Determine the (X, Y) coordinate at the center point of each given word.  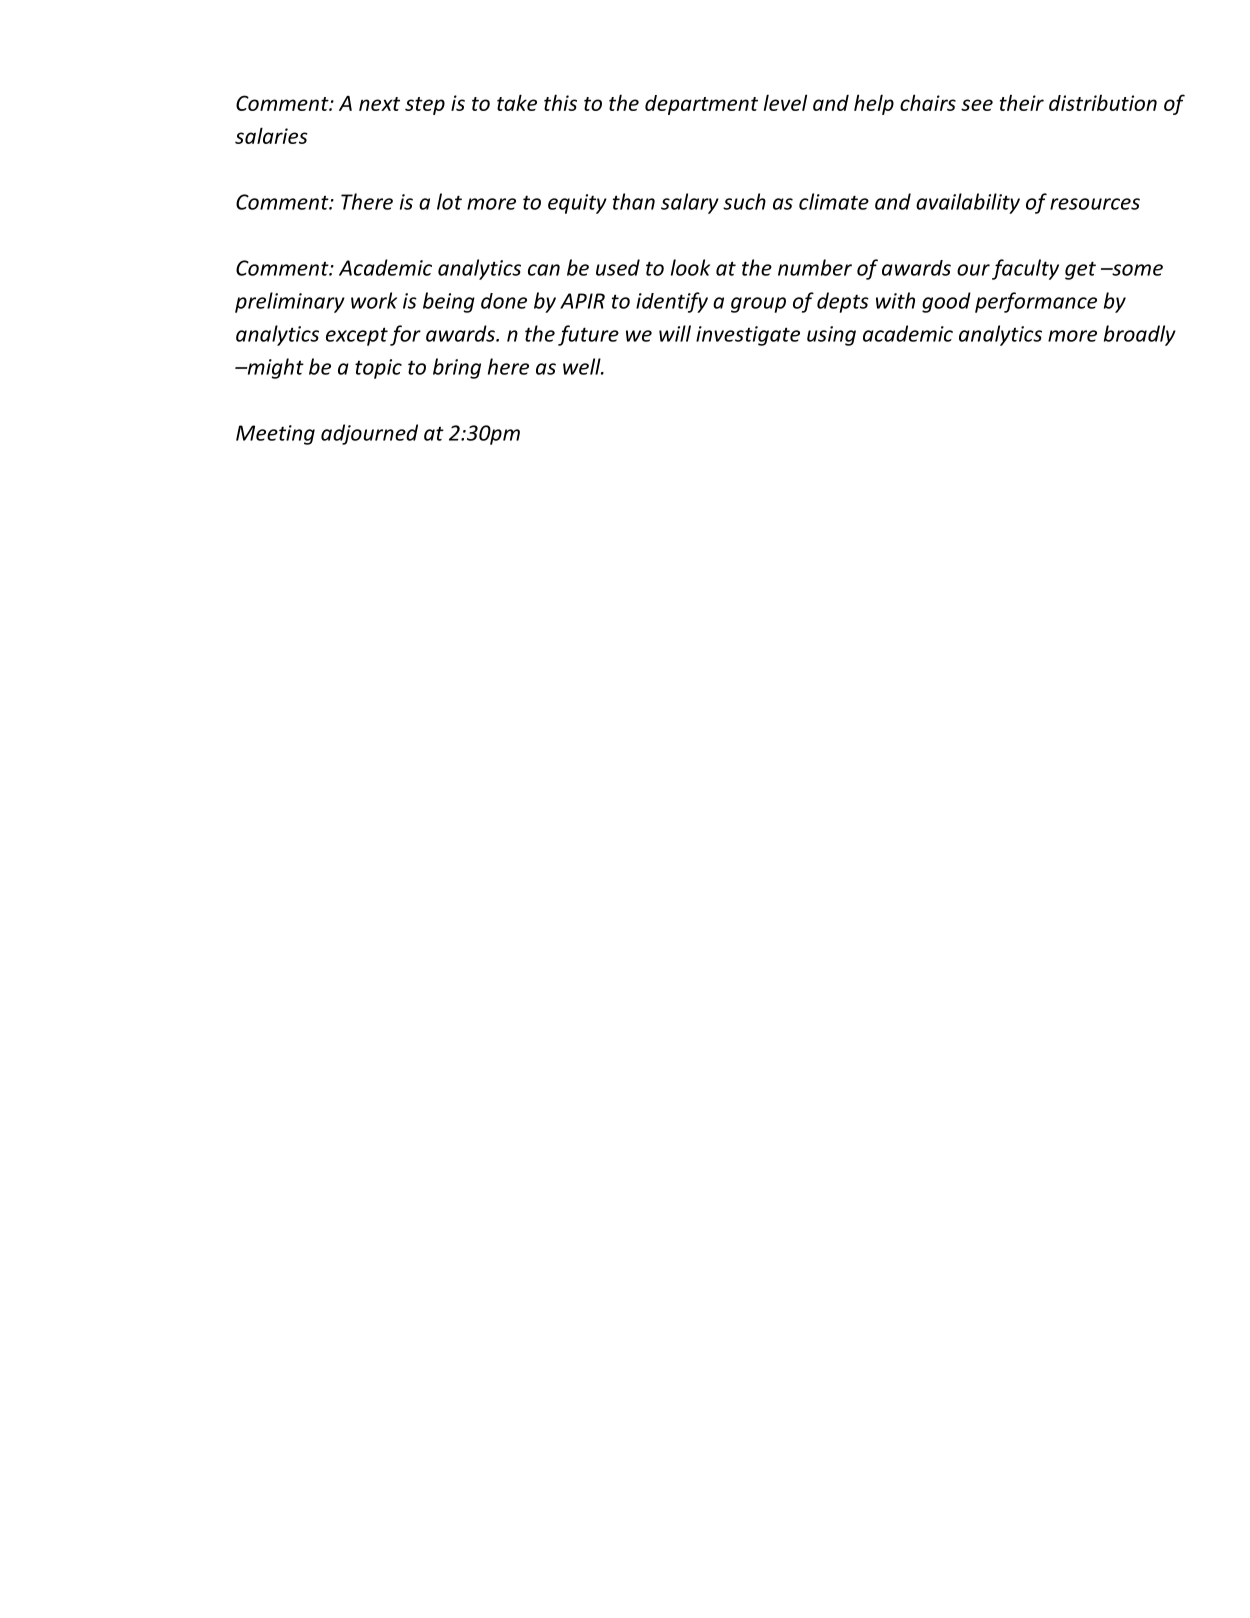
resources (1095, 204)
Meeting (275, 435)
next (379, 104)
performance (1036, 302)
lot (449, 201)
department (701, 105)
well (583, 366)
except (357, 336)
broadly (1140, 335)
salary (690, 203)
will (675, 333)
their (1022, 103)
